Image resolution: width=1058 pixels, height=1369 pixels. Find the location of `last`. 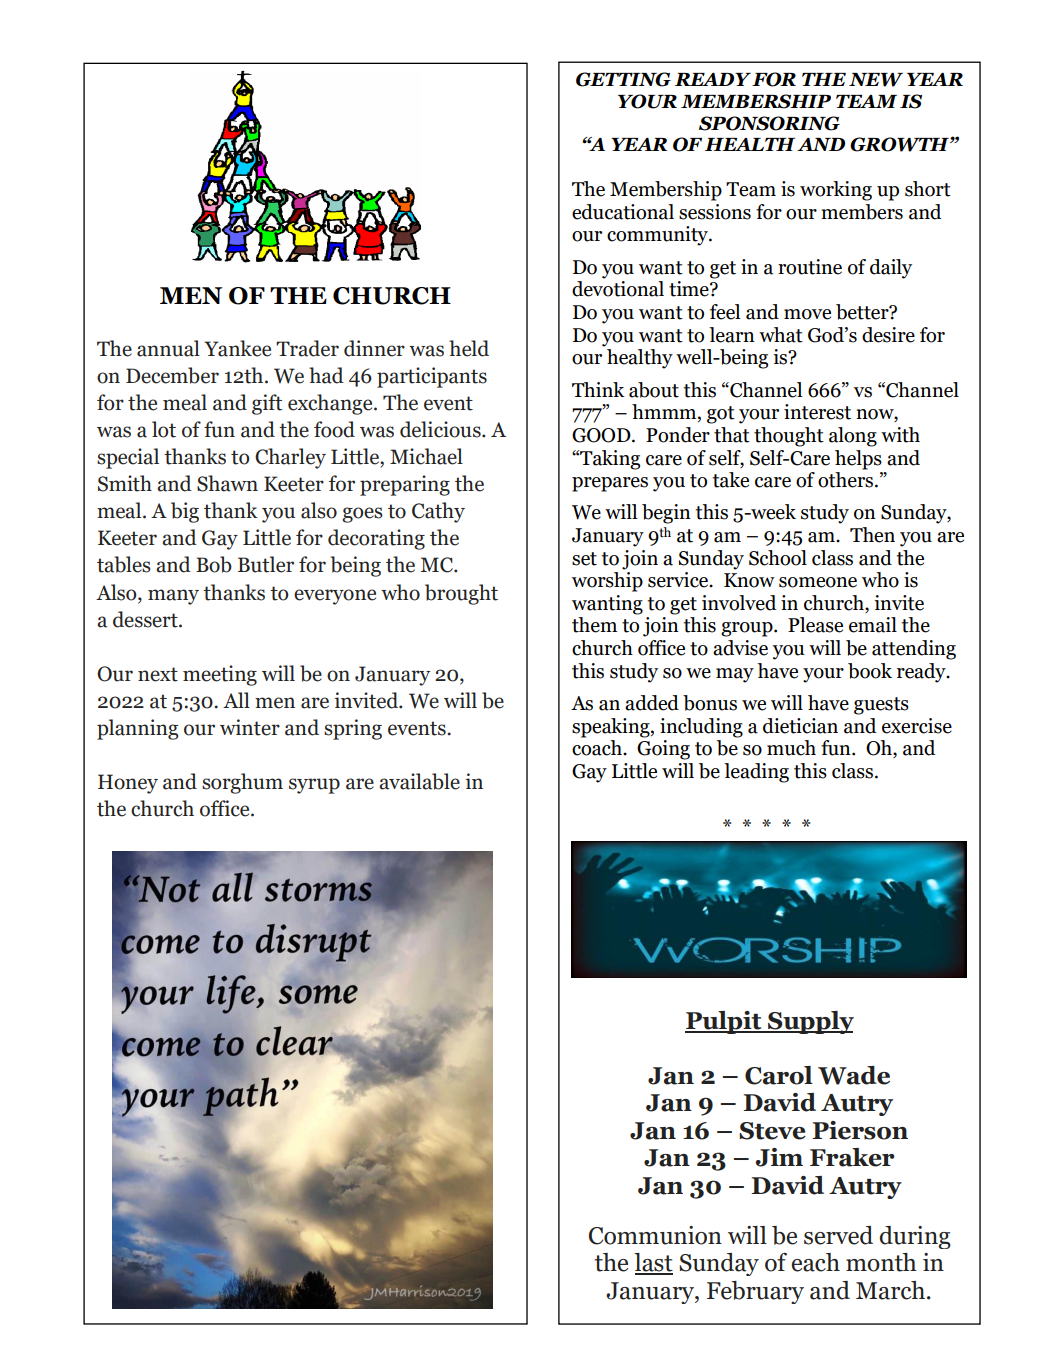

last is located at coordinates (653, 1263).
